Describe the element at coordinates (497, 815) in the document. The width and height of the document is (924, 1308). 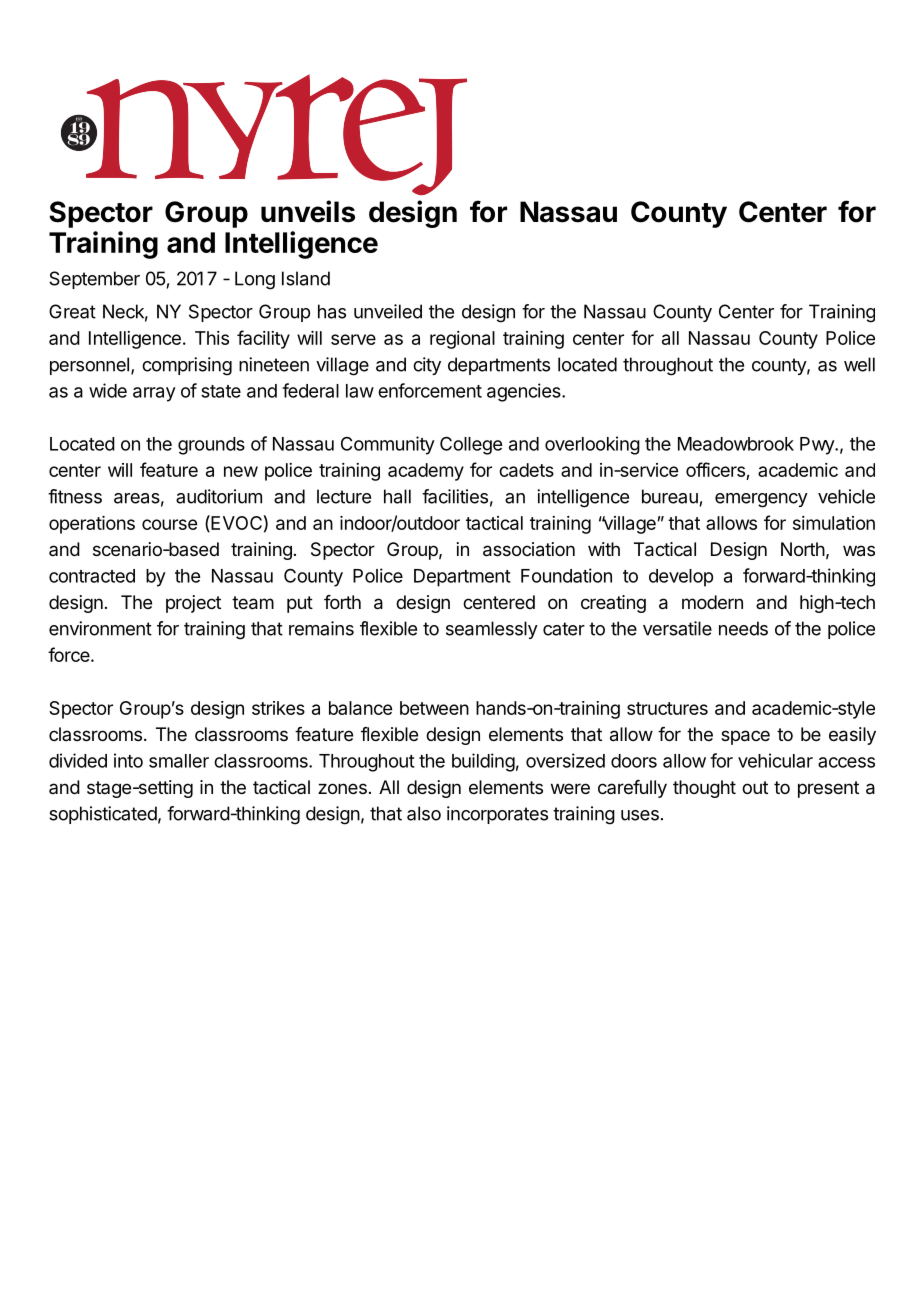
I see `incorporates` at that location.
